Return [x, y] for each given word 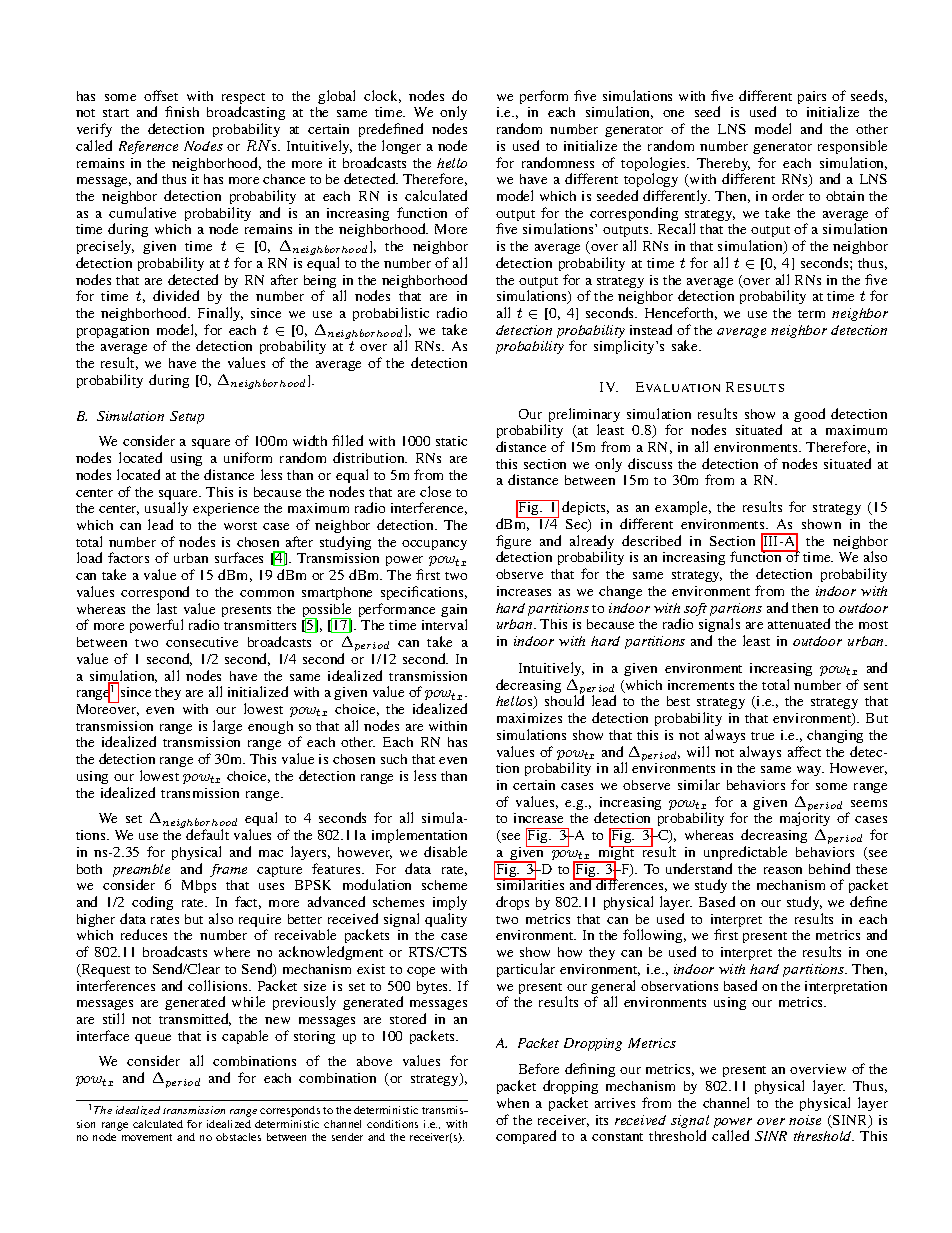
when [513, 1103]
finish [182, 111]
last [167, 608]
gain [454, 612]
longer [401, 147]
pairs [812, 97]
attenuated [799, 623]
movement [147, 1137]
